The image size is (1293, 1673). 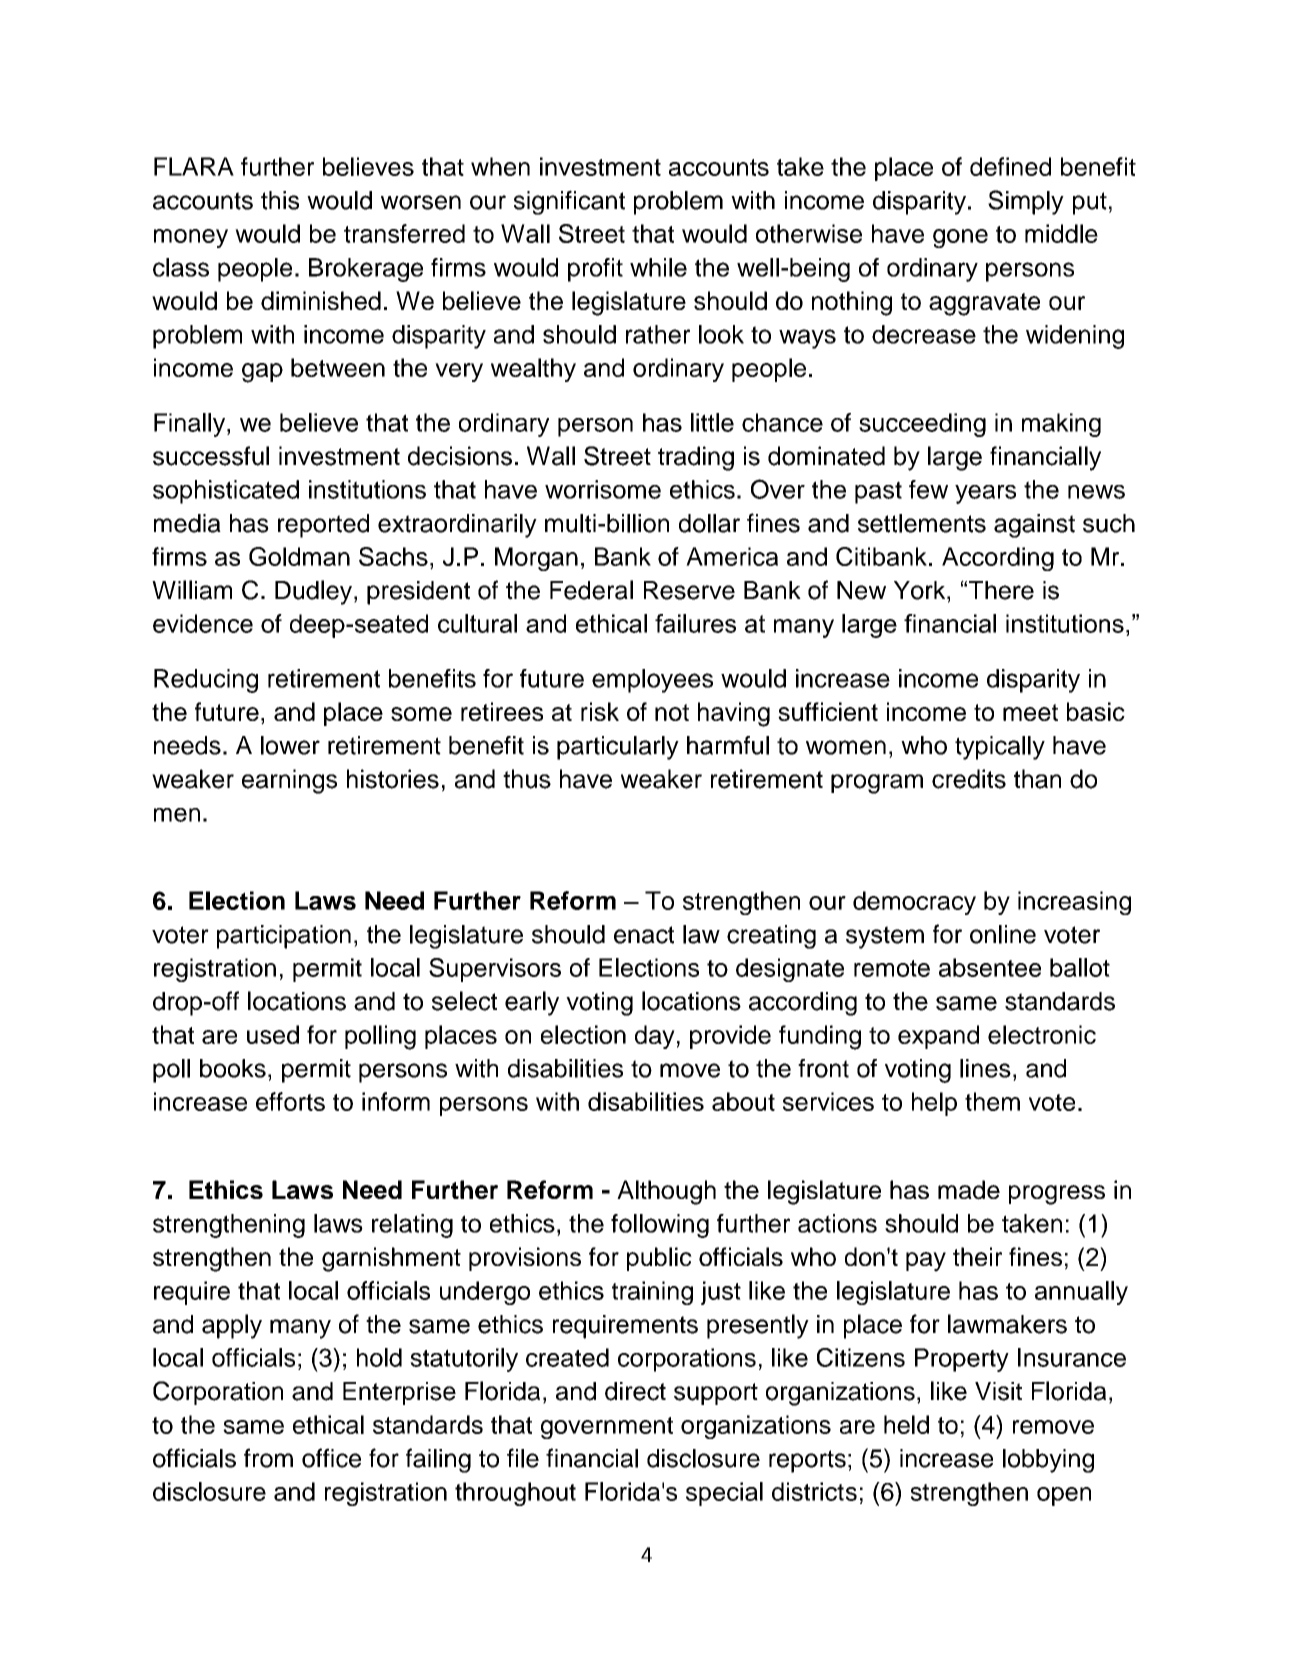 I want to click on Simply, so click(x=1026, y=202).
